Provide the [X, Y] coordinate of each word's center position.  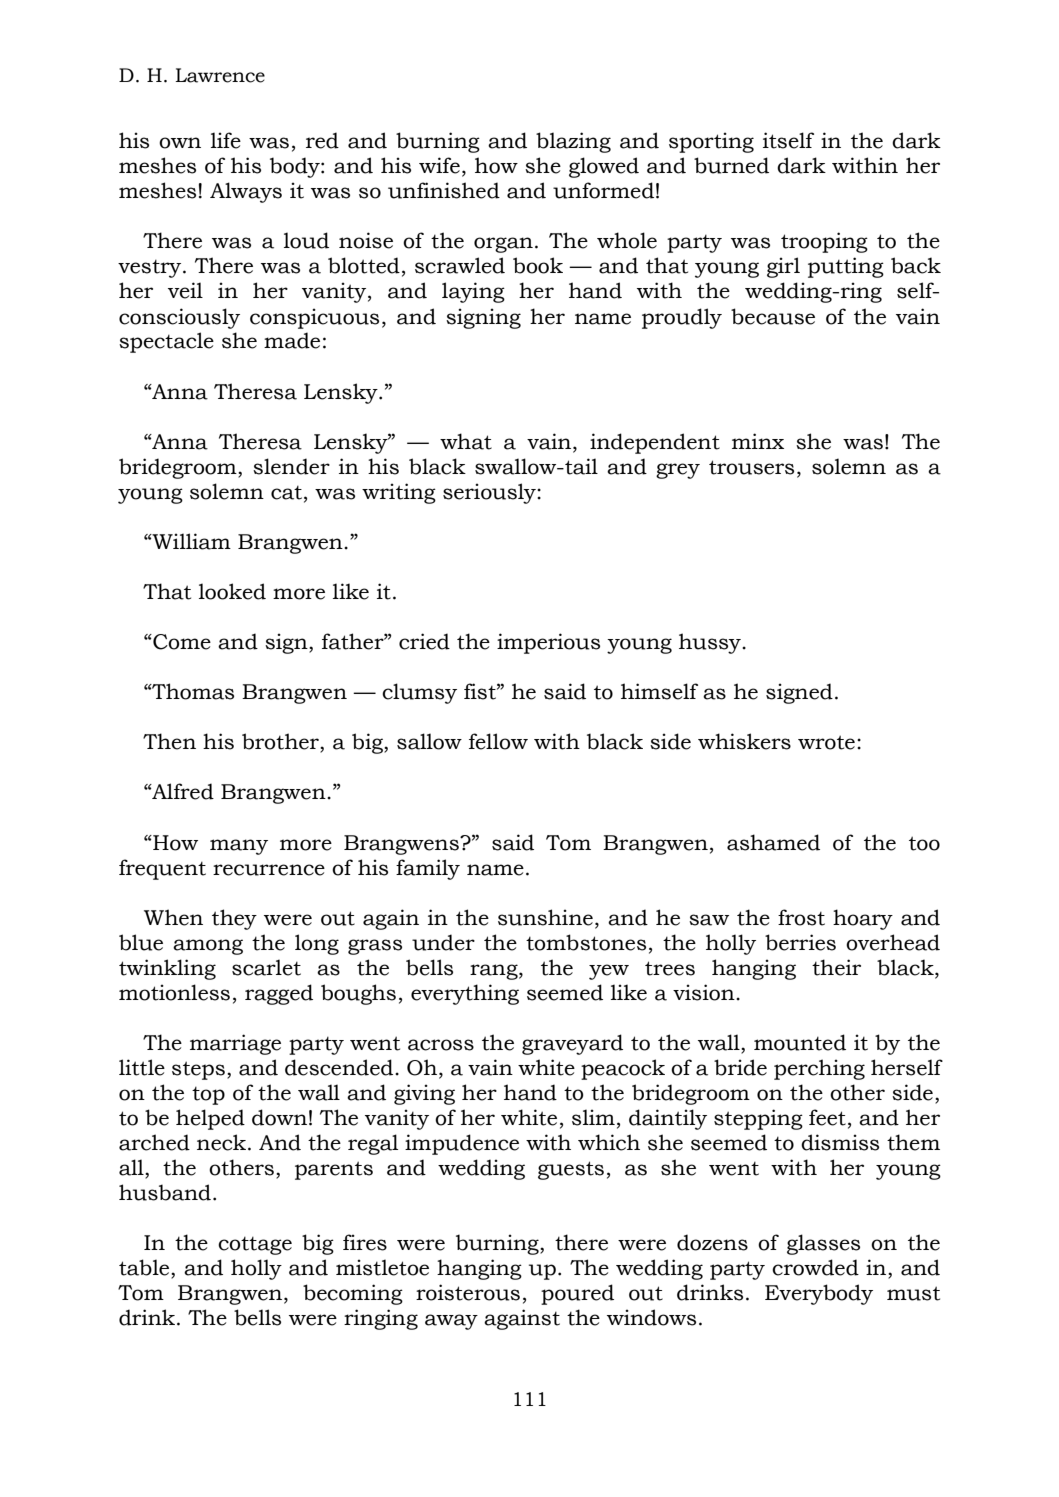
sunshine [545, 917]
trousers [751, 467]
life [226, 140]
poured [577, 1294]
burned [731, 165]
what [466, 441]
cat [286, 493]
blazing [573, 142]
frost [801, 917]
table [145, 1268]
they [234, 919]
